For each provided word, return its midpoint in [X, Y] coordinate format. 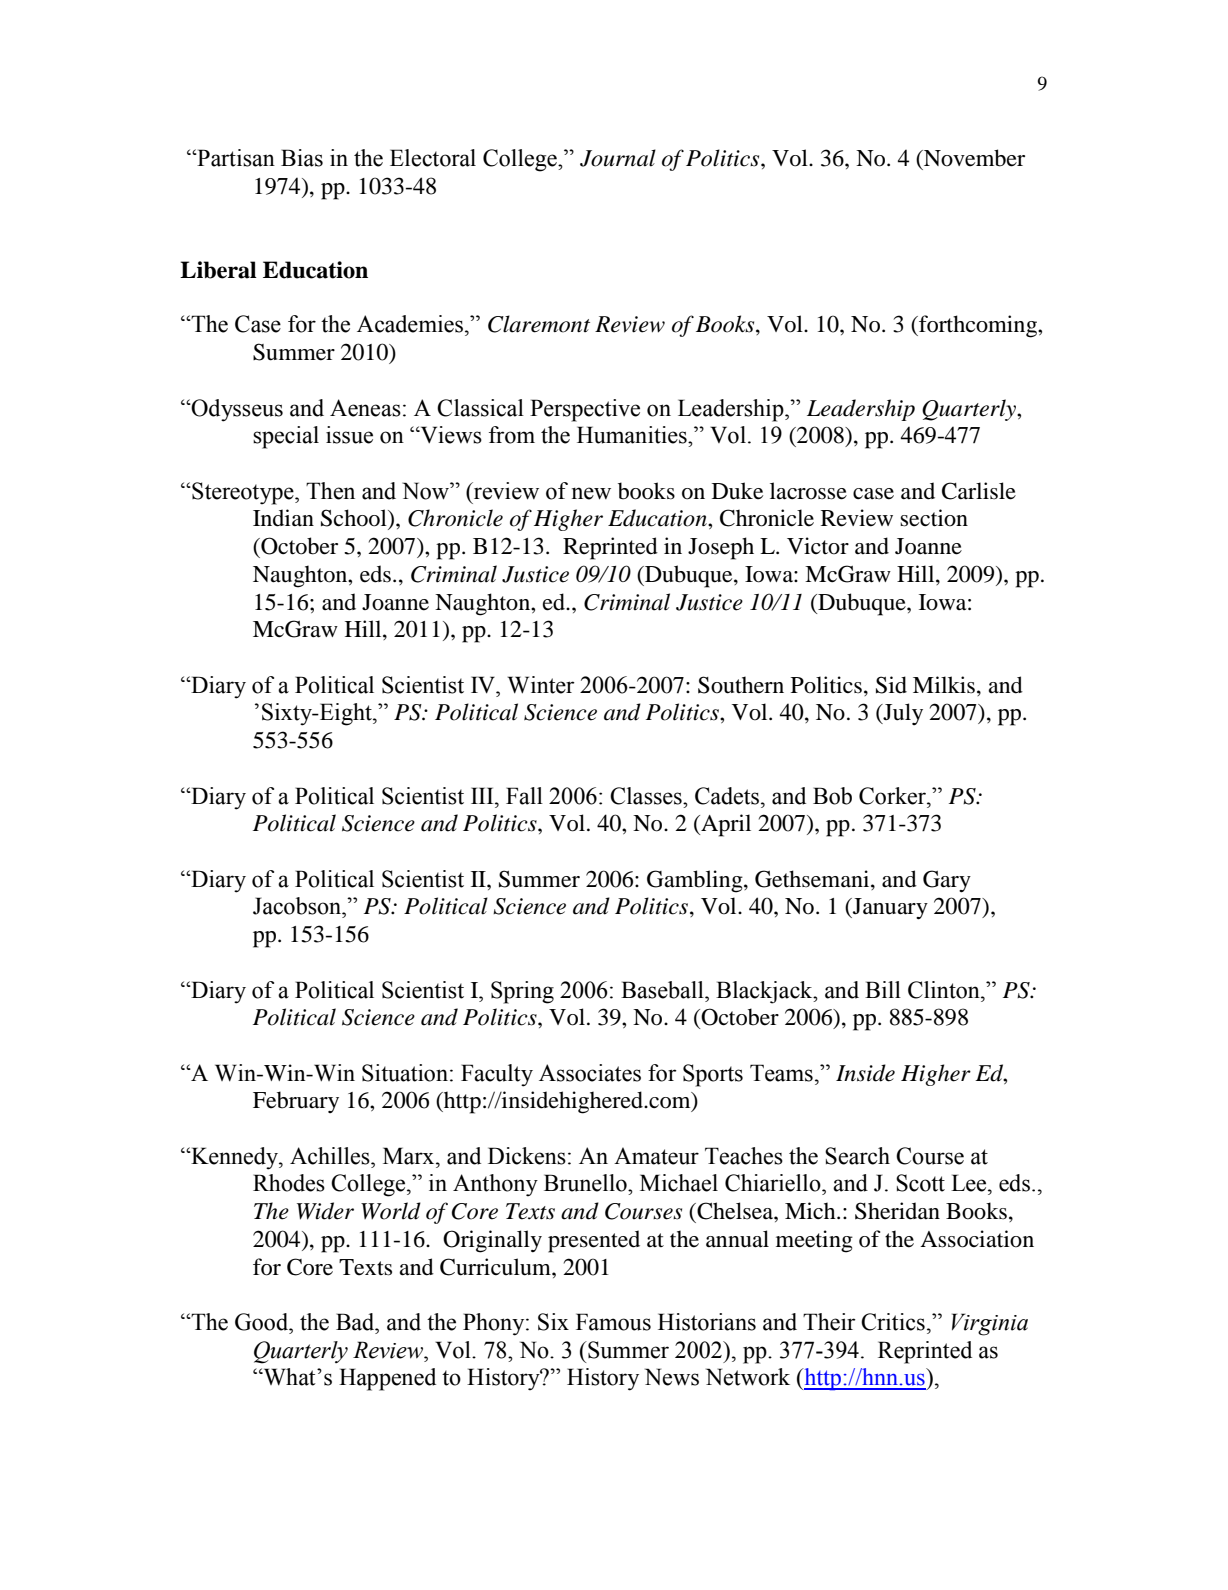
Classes [647, 796]
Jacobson [298, 906]
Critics [893, 1322]
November [973, 158]
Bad [356, 1322]
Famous [613, 1322]
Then [330, 491]
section [934, 518]
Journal [618, 158]
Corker [893, 796]
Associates [590, 1073]
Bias [302, 158]
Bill [883, 989]
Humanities [633, 435]
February [296, 1102]
